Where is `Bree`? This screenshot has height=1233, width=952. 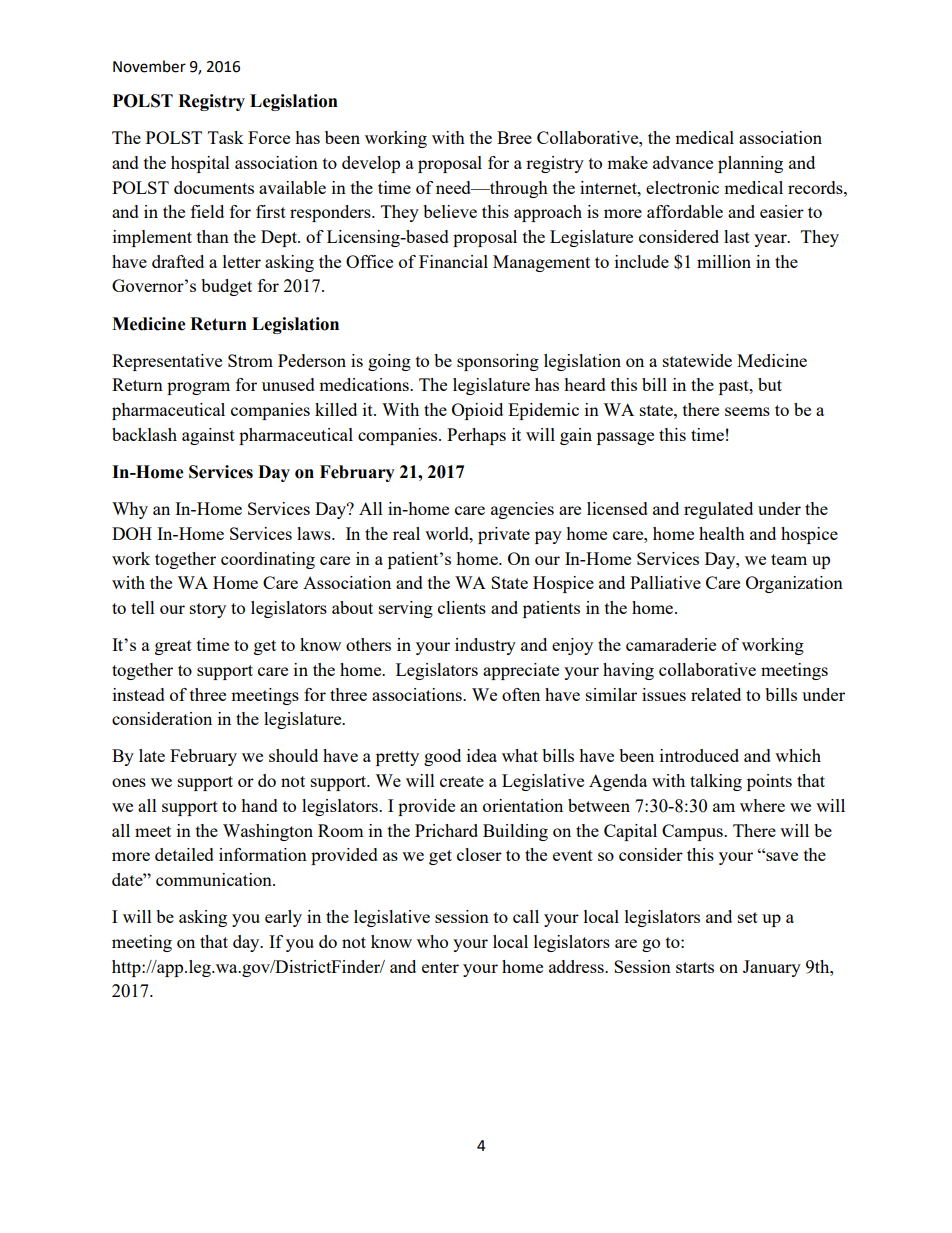
Bree is located at coordinates (514, 137).
